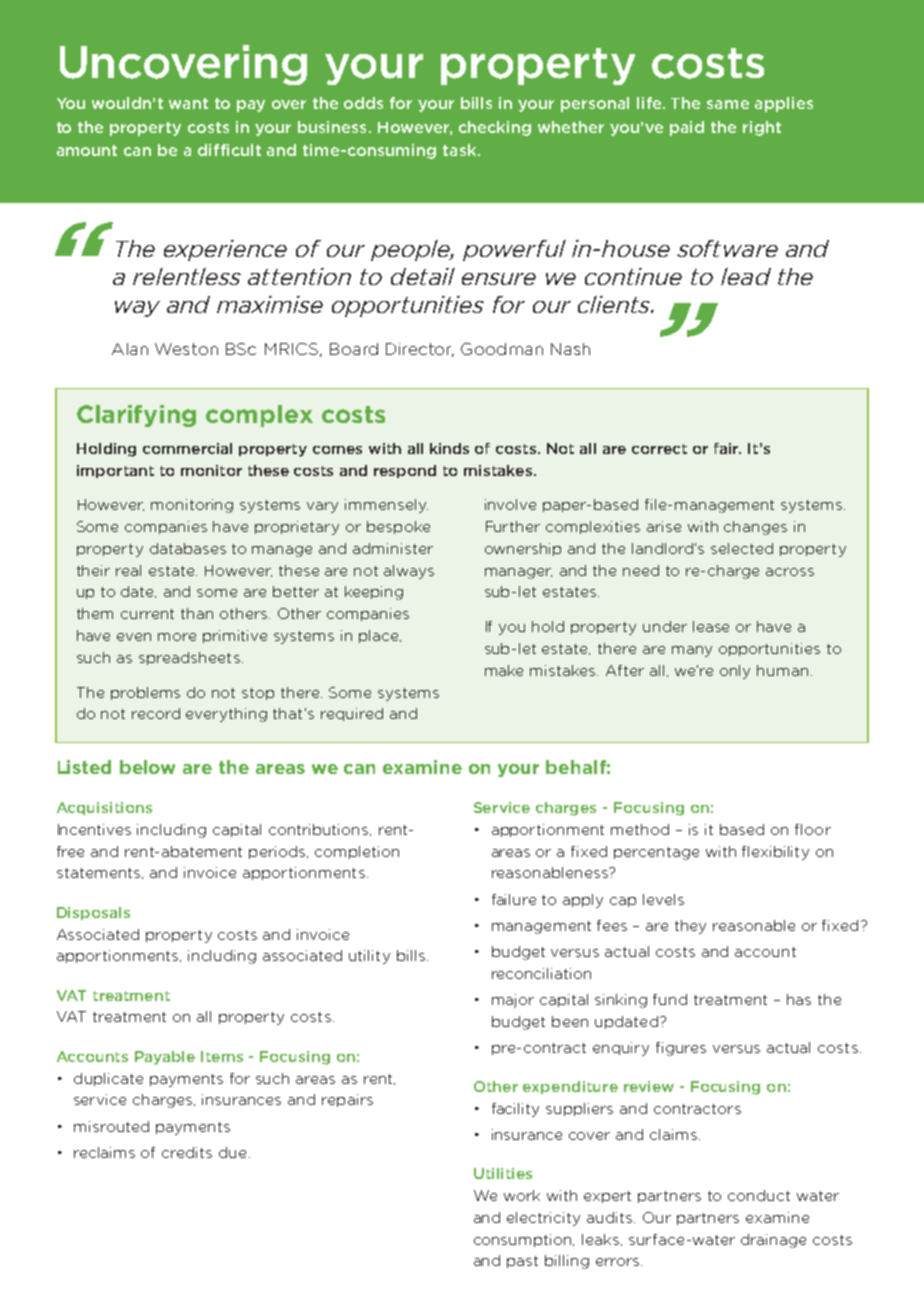 Image resolution: width=924 pixels, height=1308 pixels. What do you see at coordinates (420, 350) in the page?
I see `Director` at bounding box center [420, 350].
